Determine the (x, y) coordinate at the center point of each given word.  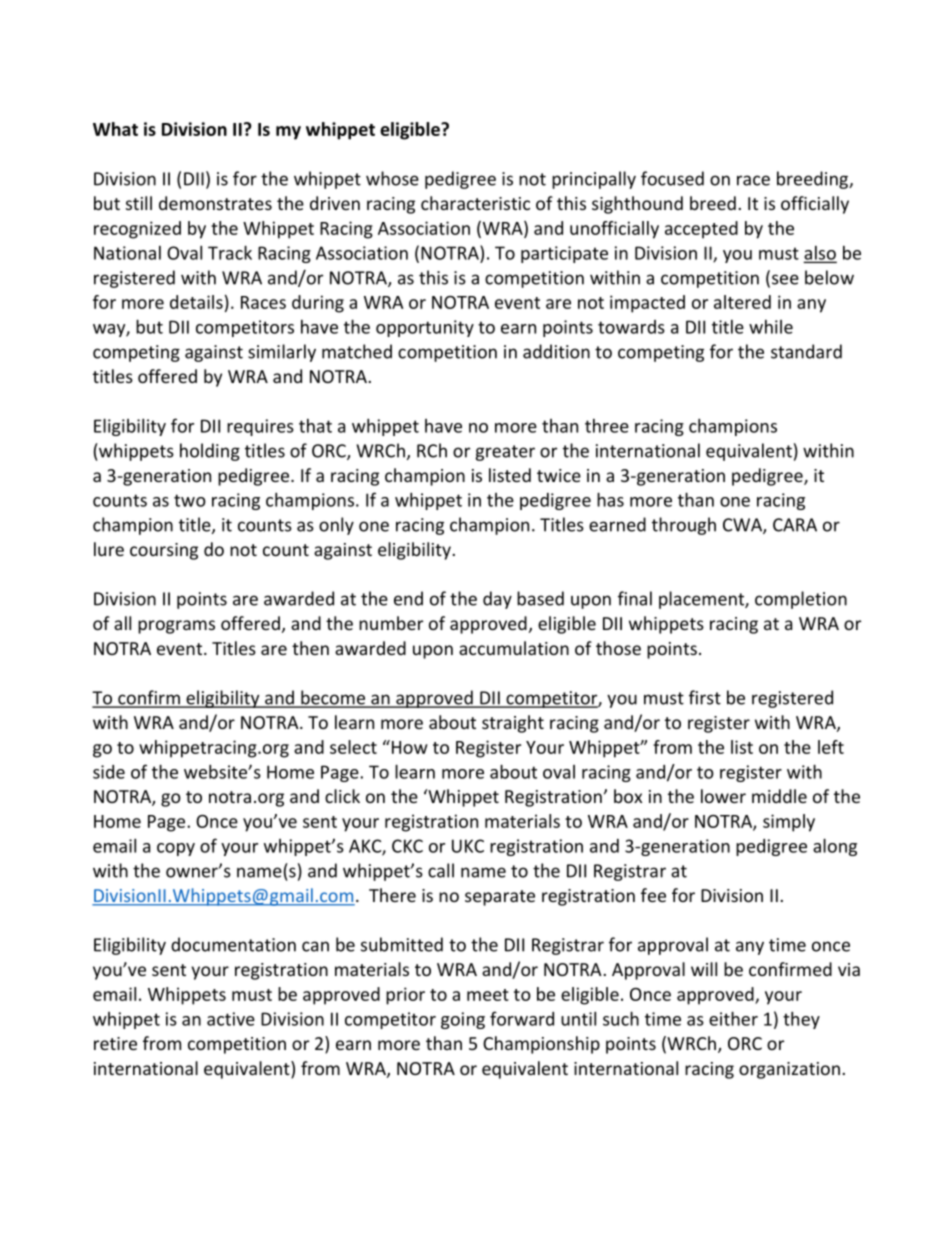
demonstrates (215, 203)
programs (176, 627)
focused (672, 178)
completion (801, 600)
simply (789, 823)
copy (176, 849)
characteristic (475, 203)
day (497, 600)
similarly (282, 353)
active (231, 1019)
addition (556, 351)
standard (806, 351)
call (441, 870)
